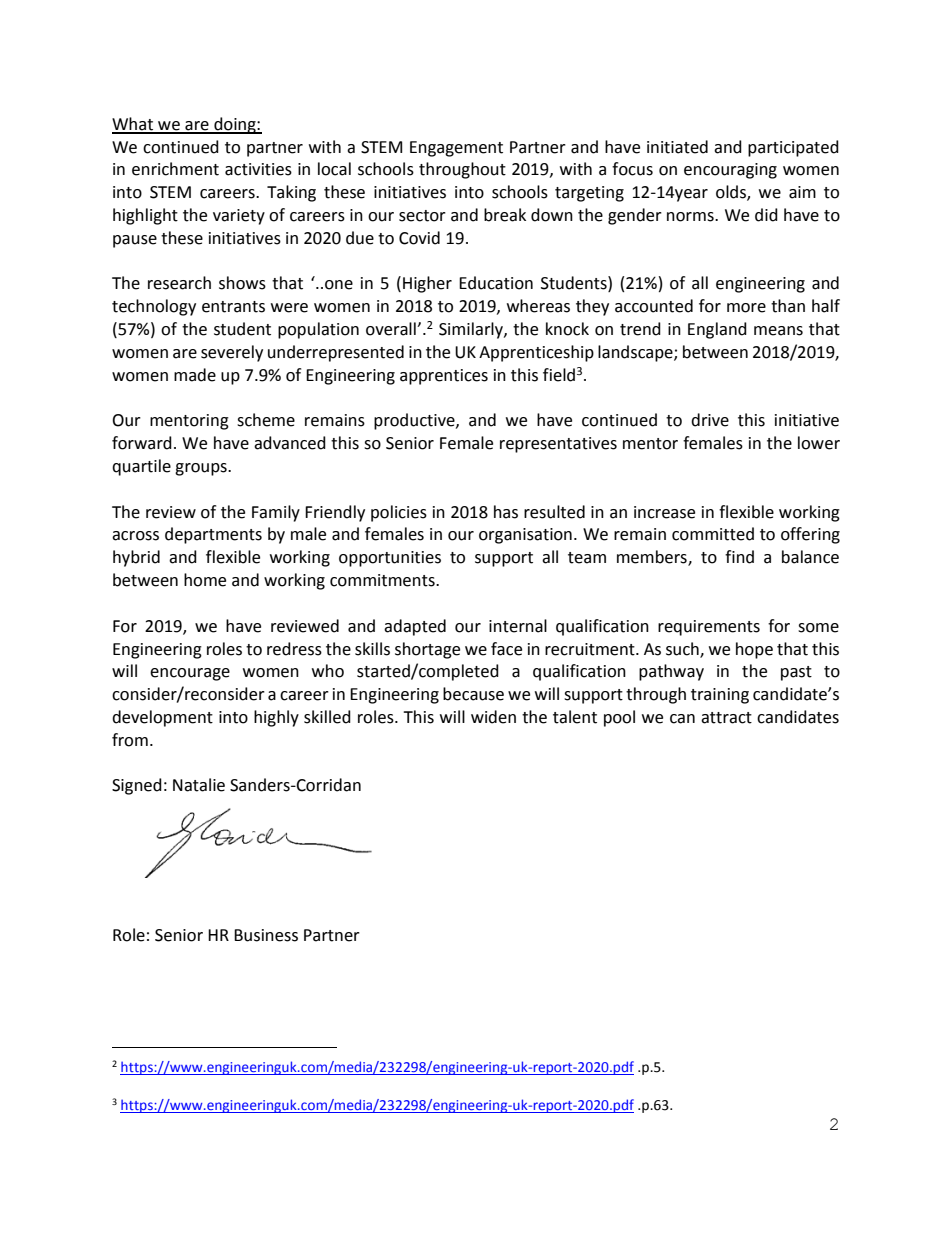 Image resolution: width=952 pixels, height=1233 pixels. Describe the element at coordinates (175, 169) in the page. I see `enrichment` at that location.
